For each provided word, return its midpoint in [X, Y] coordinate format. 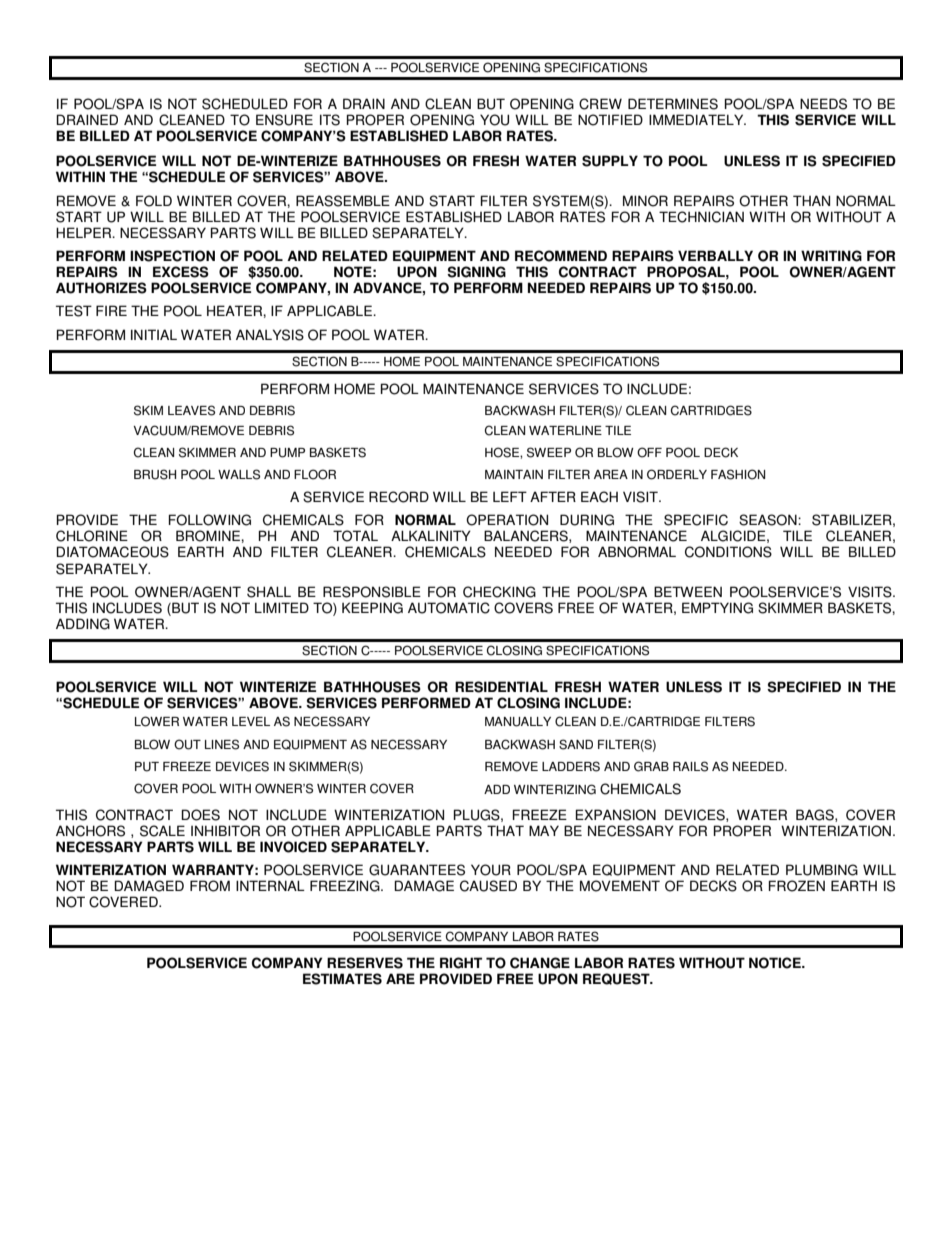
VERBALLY [715, 255]
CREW [600, 104]
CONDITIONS [728, 552]
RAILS [690, 766]
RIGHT [461, 963]
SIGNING [476, 272]
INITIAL [154, 334]
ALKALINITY [431, 535]
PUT [147, 767]
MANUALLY [518, 722]
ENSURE [284, 120]
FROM [210, 886]
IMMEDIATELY [697, 119]
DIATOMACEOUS [112, 552]
